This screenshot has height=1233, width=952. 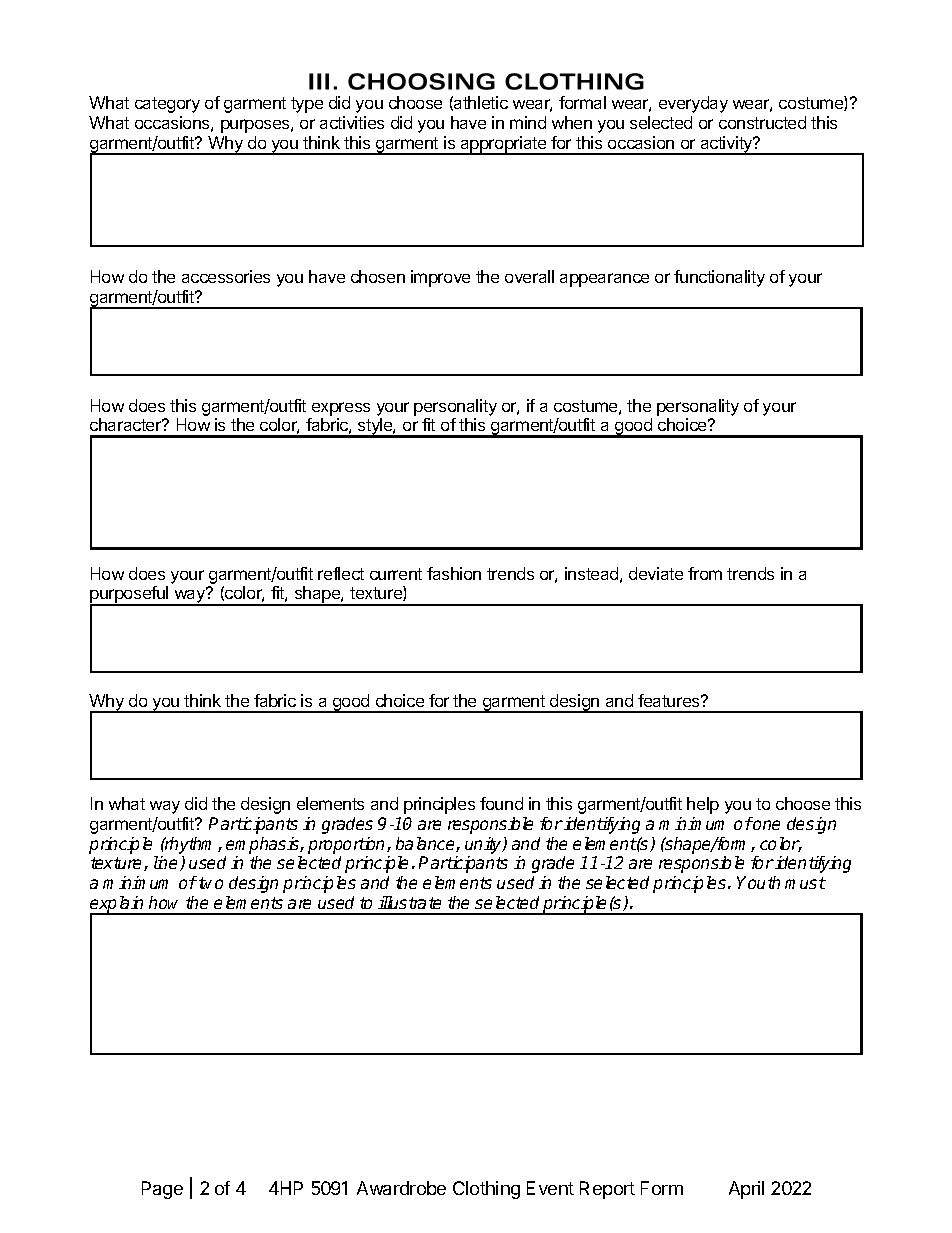 What do you see at coordinates (501, 803) in the screenshot?
I see `found` at bounding box center [501, 803].
